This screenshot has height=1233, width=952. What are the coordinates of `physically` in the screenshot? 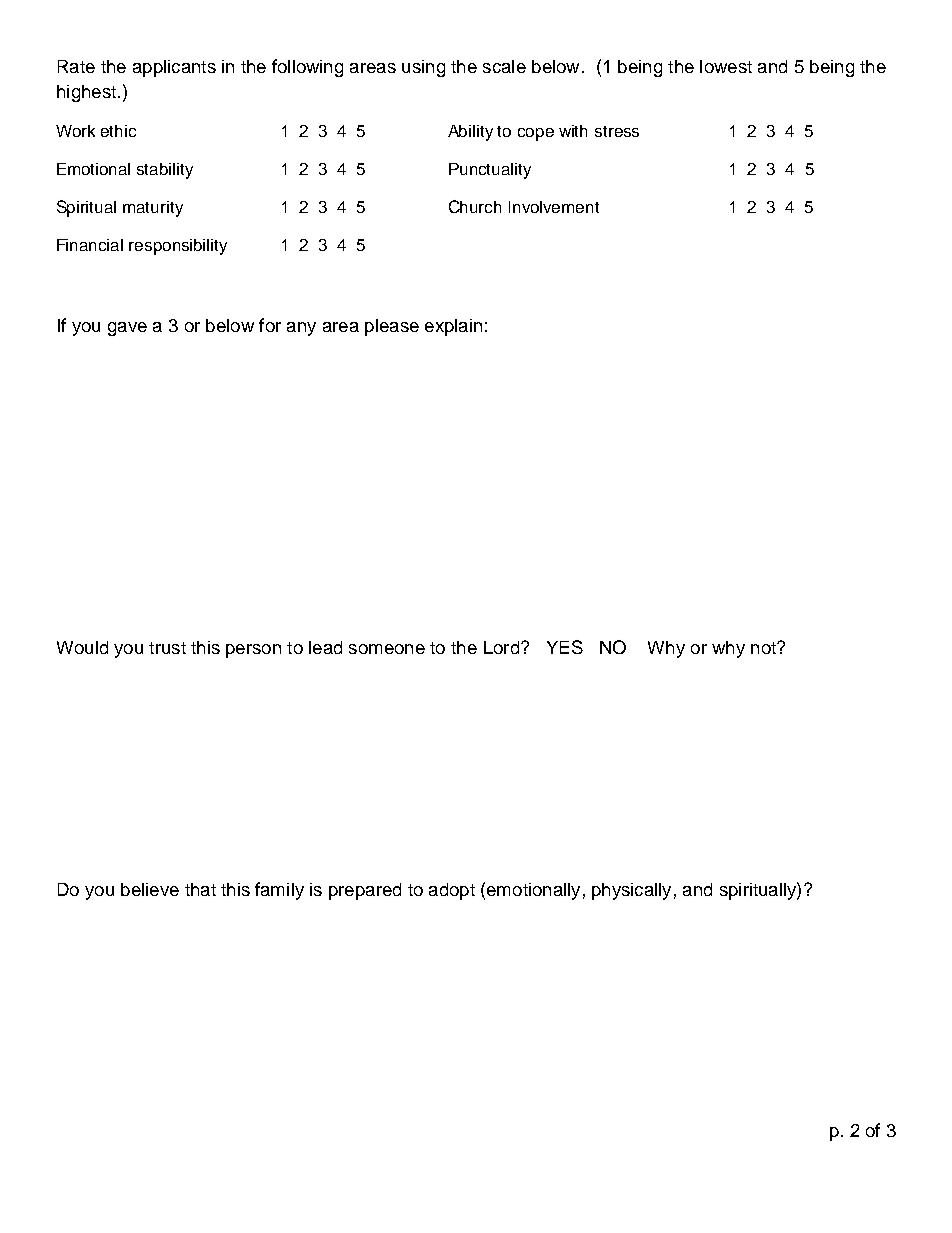 It's located at (631, 891).
